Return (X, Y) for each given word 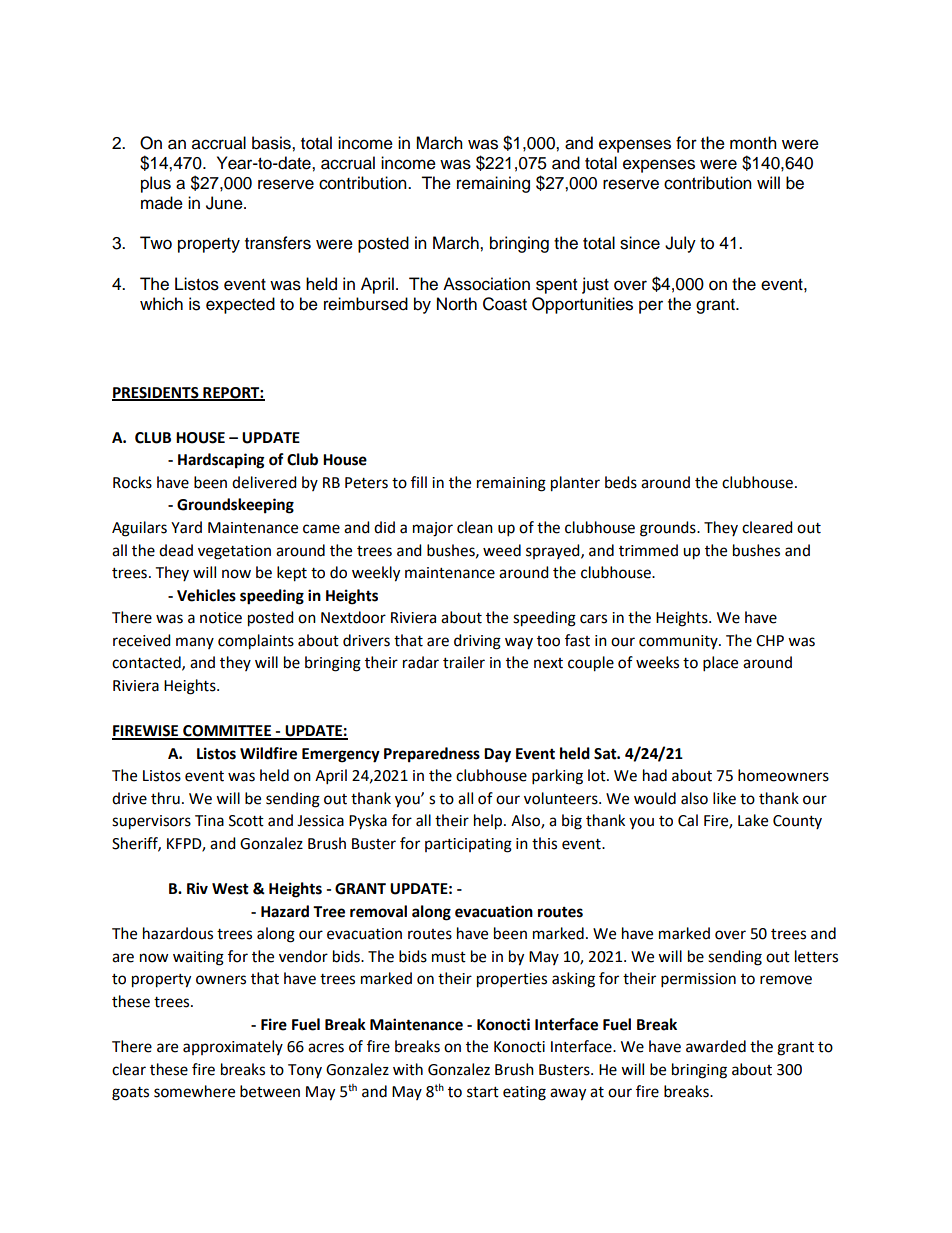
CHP (770, 641)
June (225, 203)
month (753, 143)
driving (477, 642)
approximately (233, 1047)
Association (486, 284)
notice (221, 618)
